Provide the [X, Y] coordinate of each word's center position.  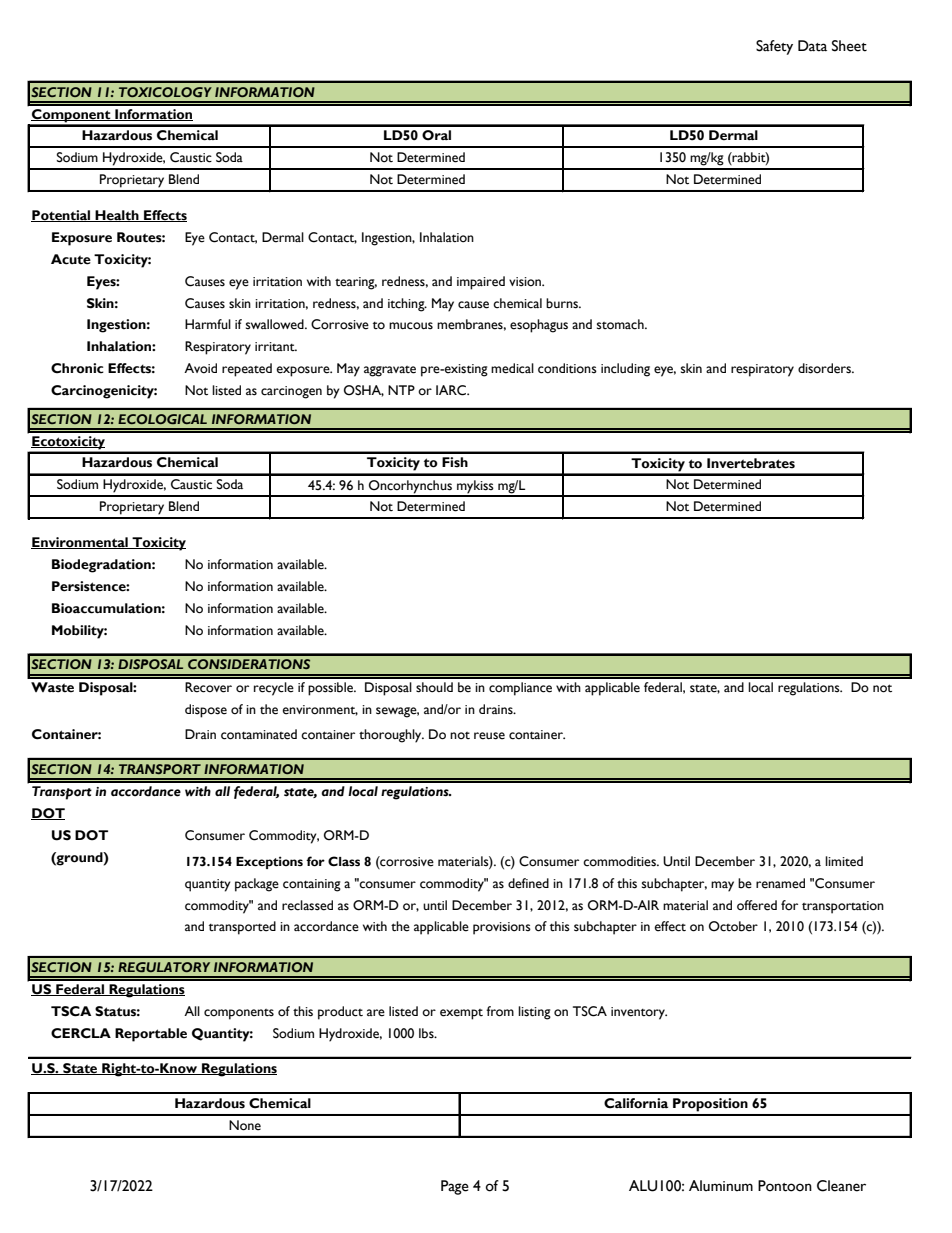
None [245, 1125]
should [434, 687]
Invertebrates [751, 463]
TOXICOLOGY [165, 92]
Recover [208, 687]
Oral [436, 135]
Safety [774, 47]
